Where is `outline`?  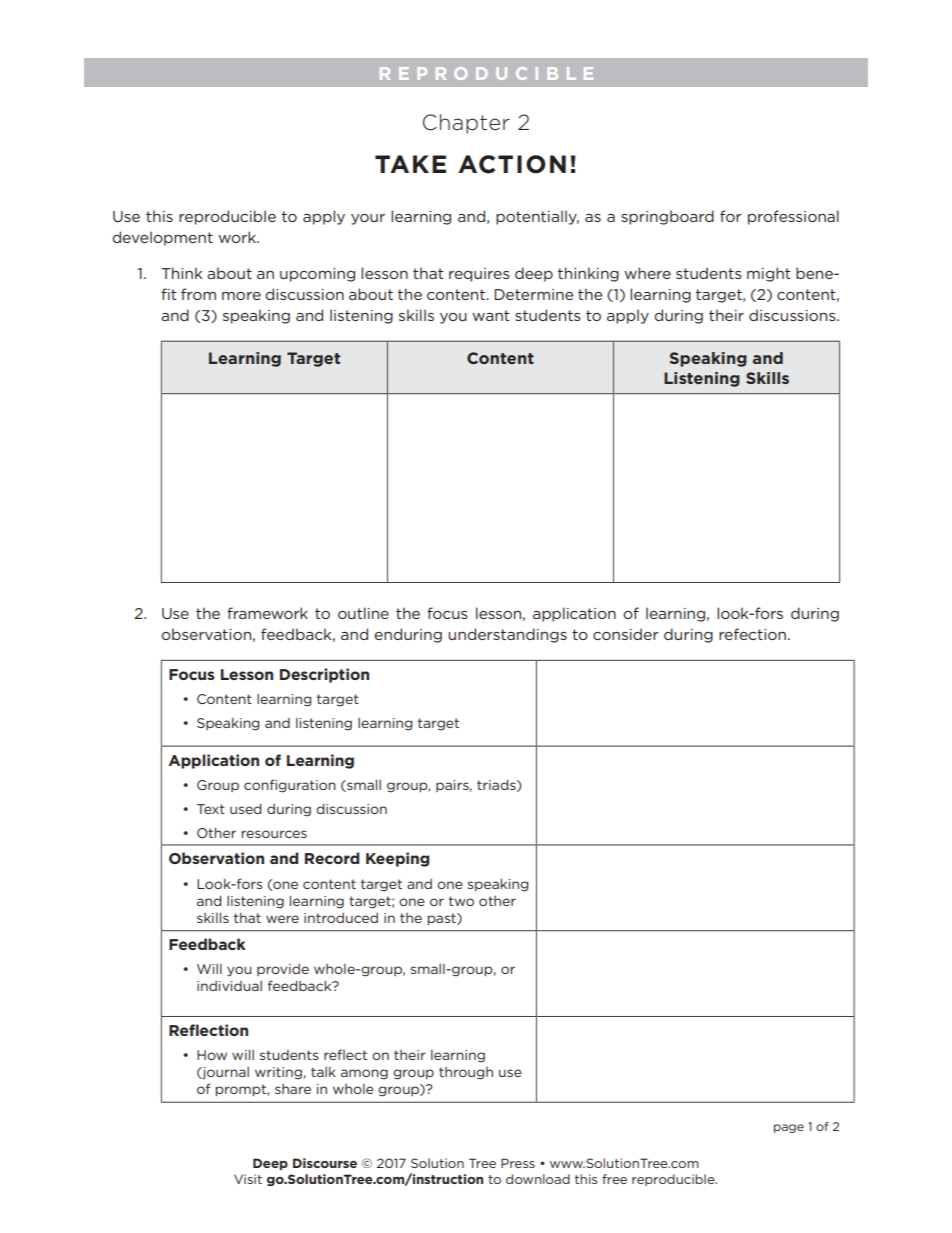 outline is located at coordinates (363, 613).
